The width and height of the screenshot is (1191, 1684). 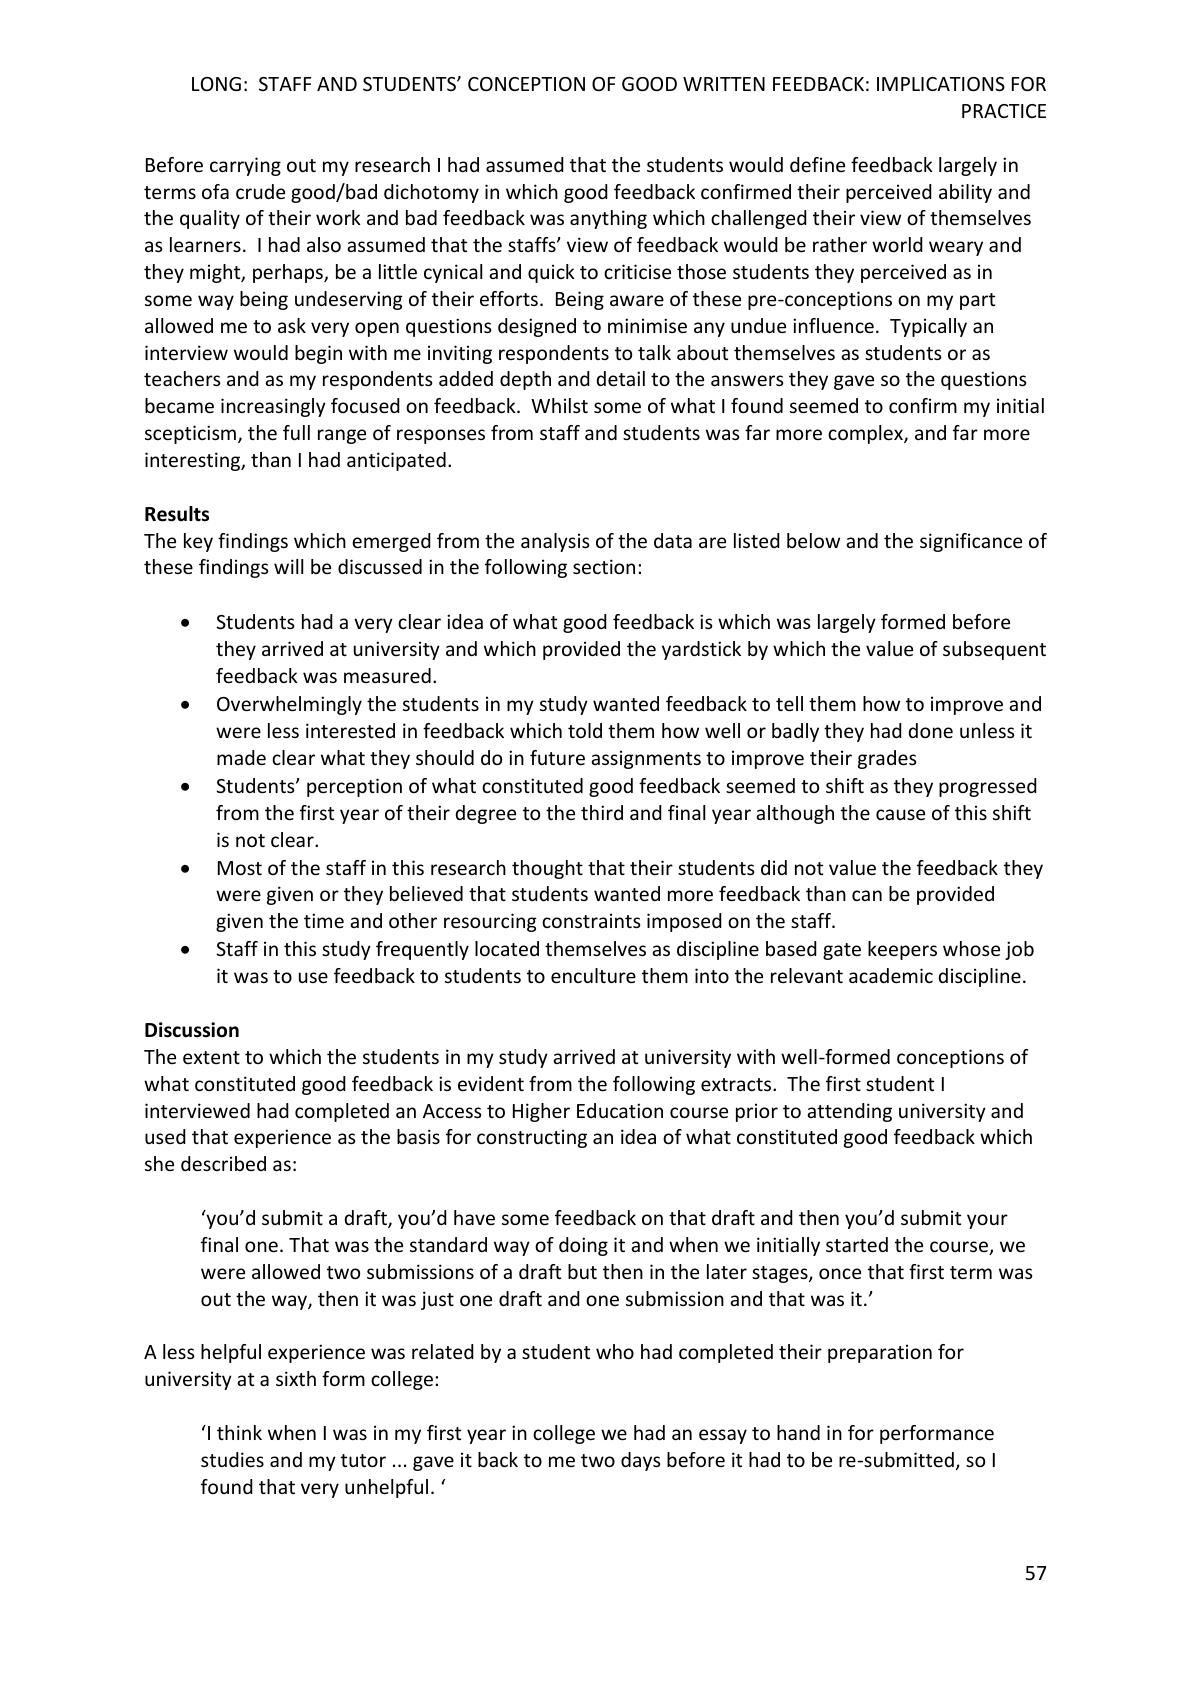 I want to click on academic, so click(x=891, y=975).
